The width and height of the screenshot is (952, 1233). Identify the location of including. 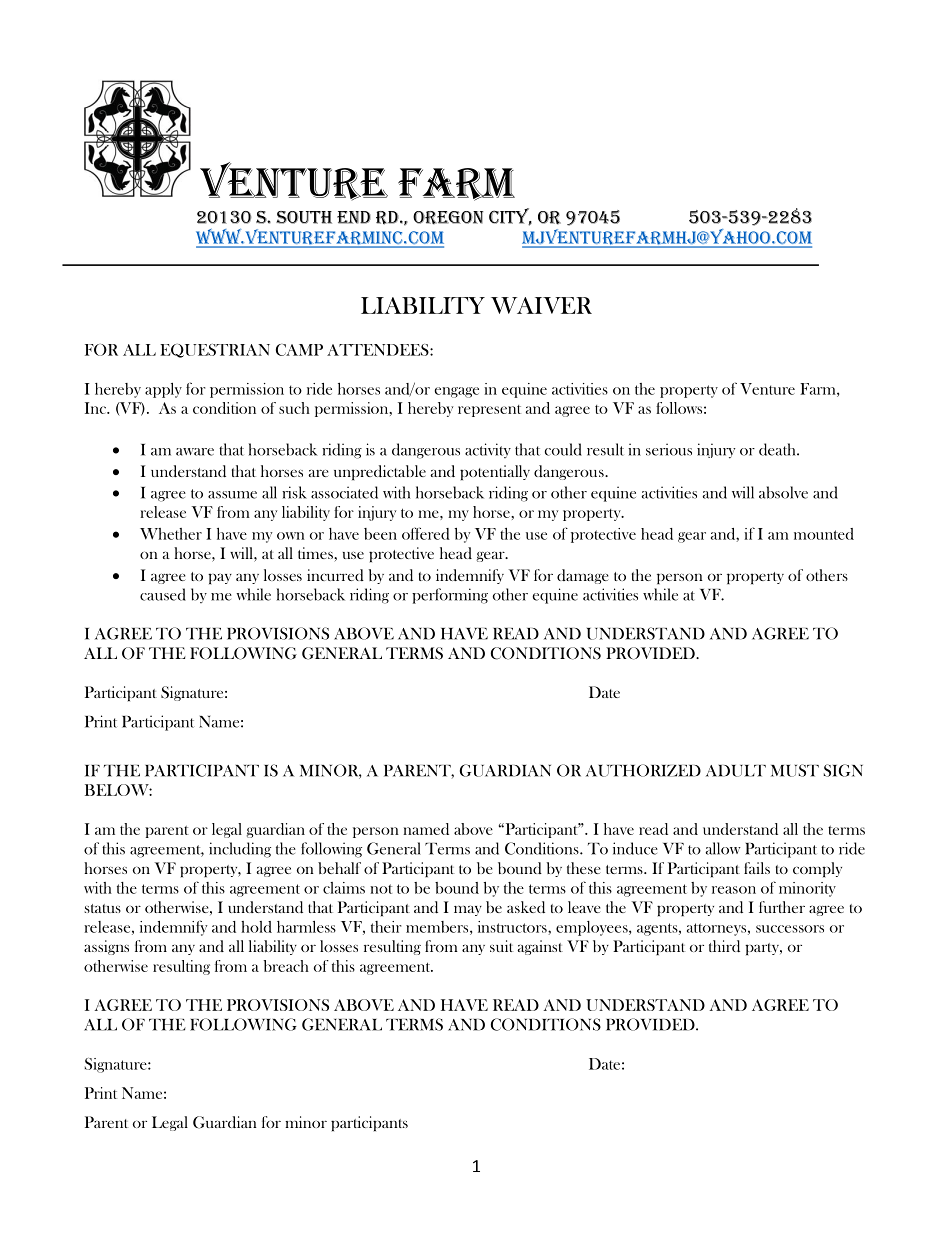
(240, 850).
